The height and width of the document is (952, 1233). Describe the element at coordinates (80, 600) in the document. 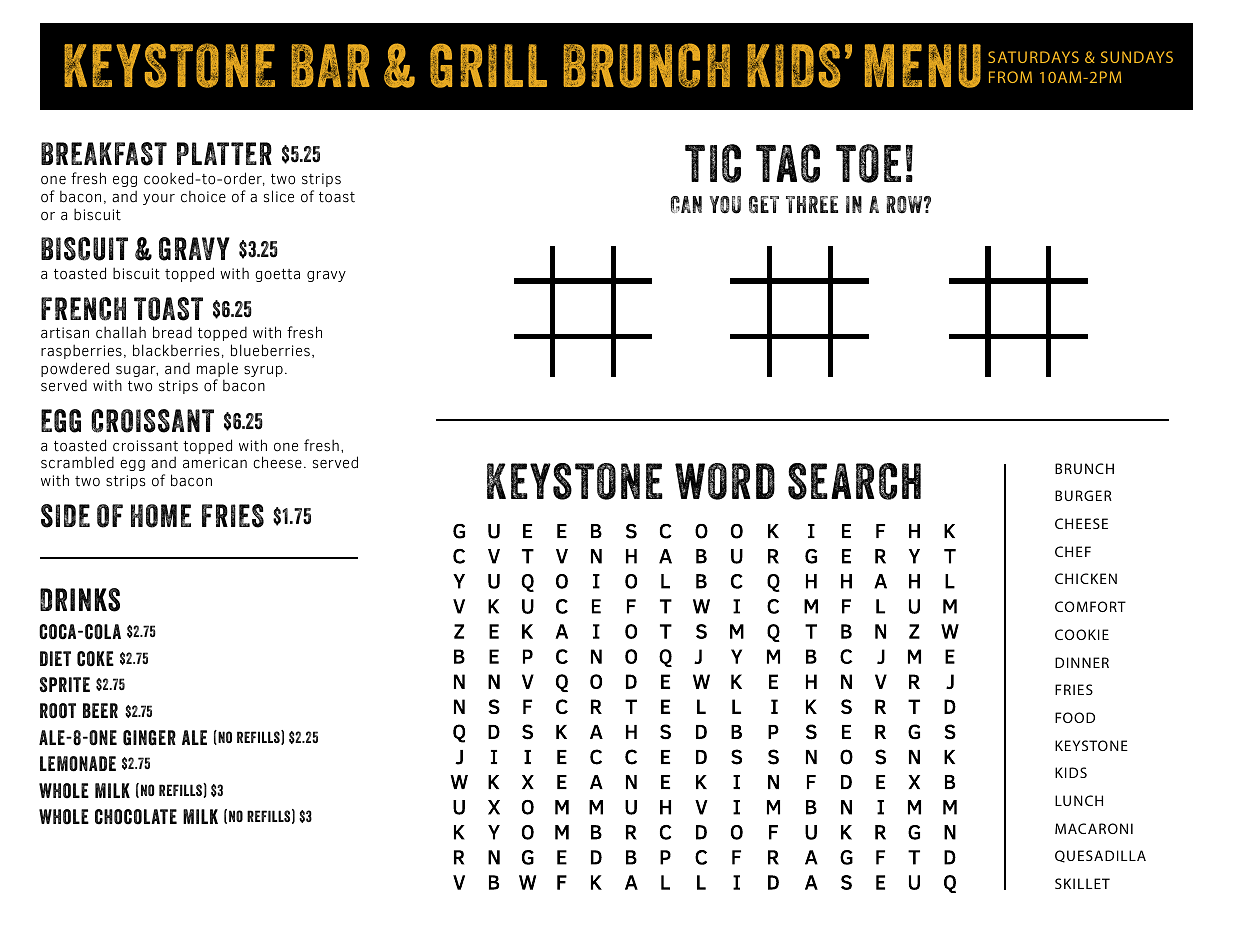

I see `Drinks` at that location.
